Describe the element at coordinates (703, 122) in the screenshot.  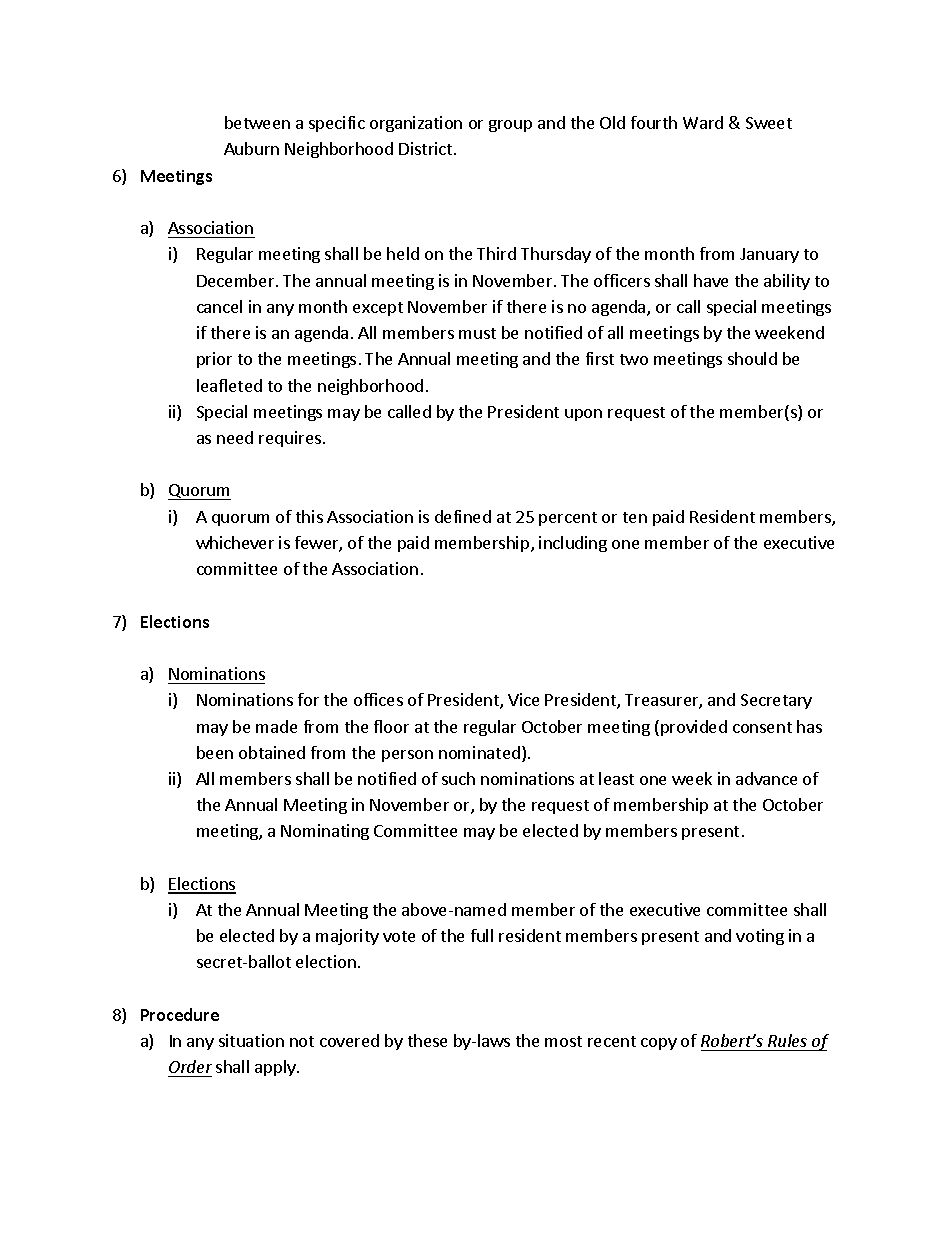
I see `Ward` at that location.
